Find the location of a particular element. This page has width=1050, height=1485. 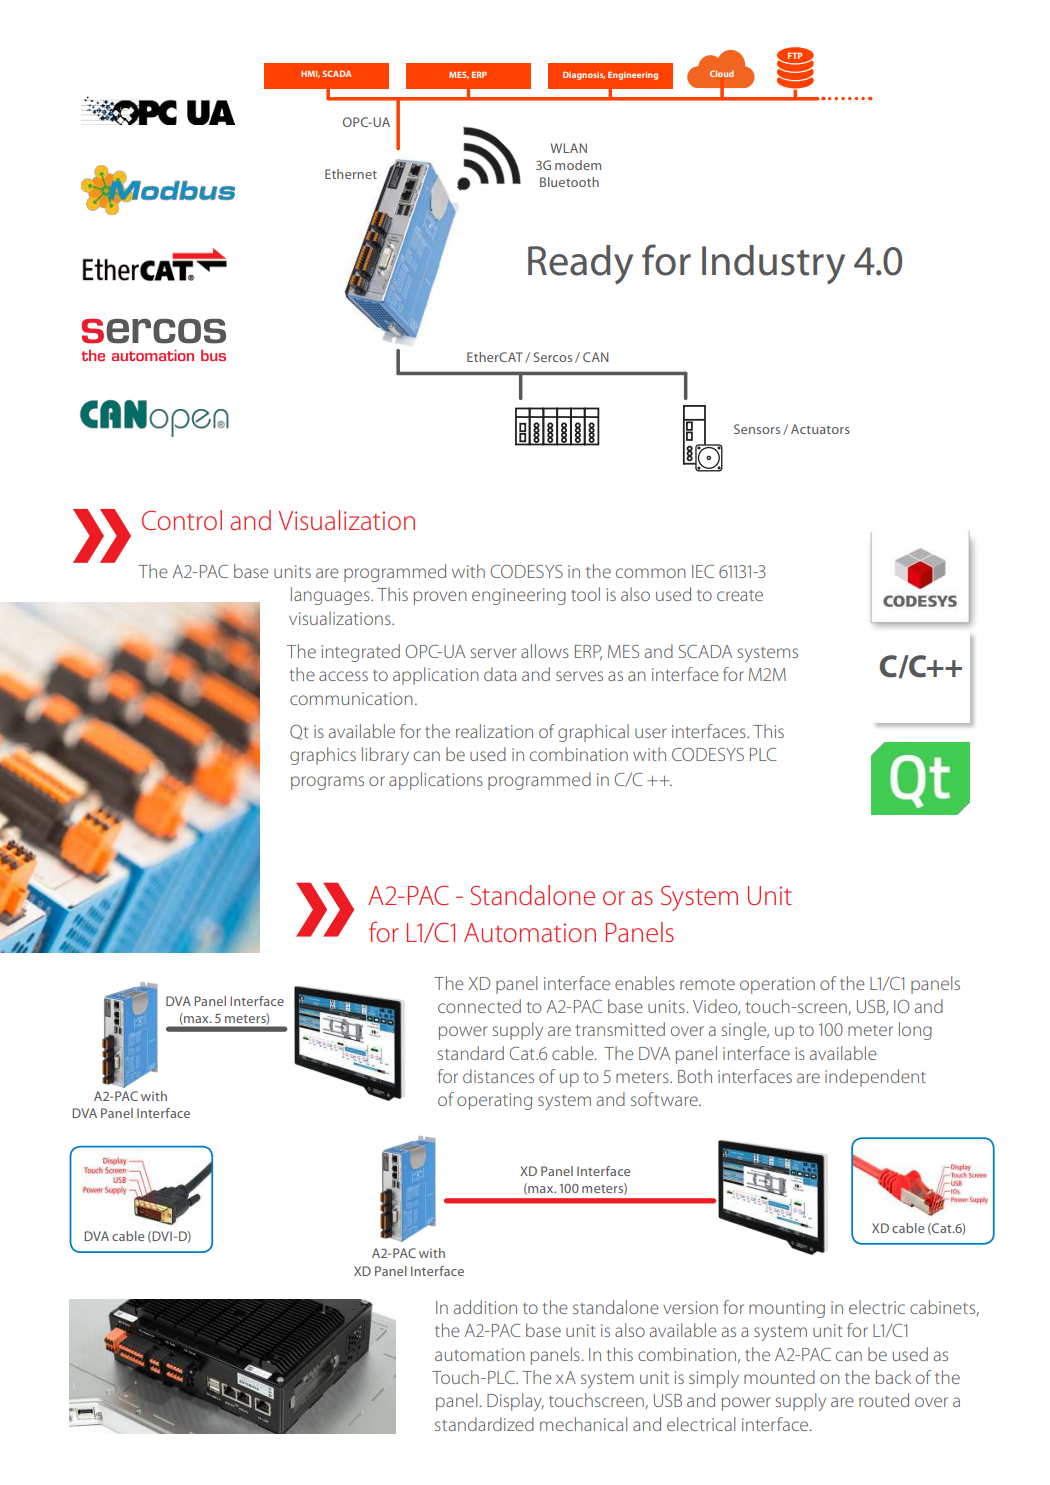

create is located at coordinates (740, 595).
